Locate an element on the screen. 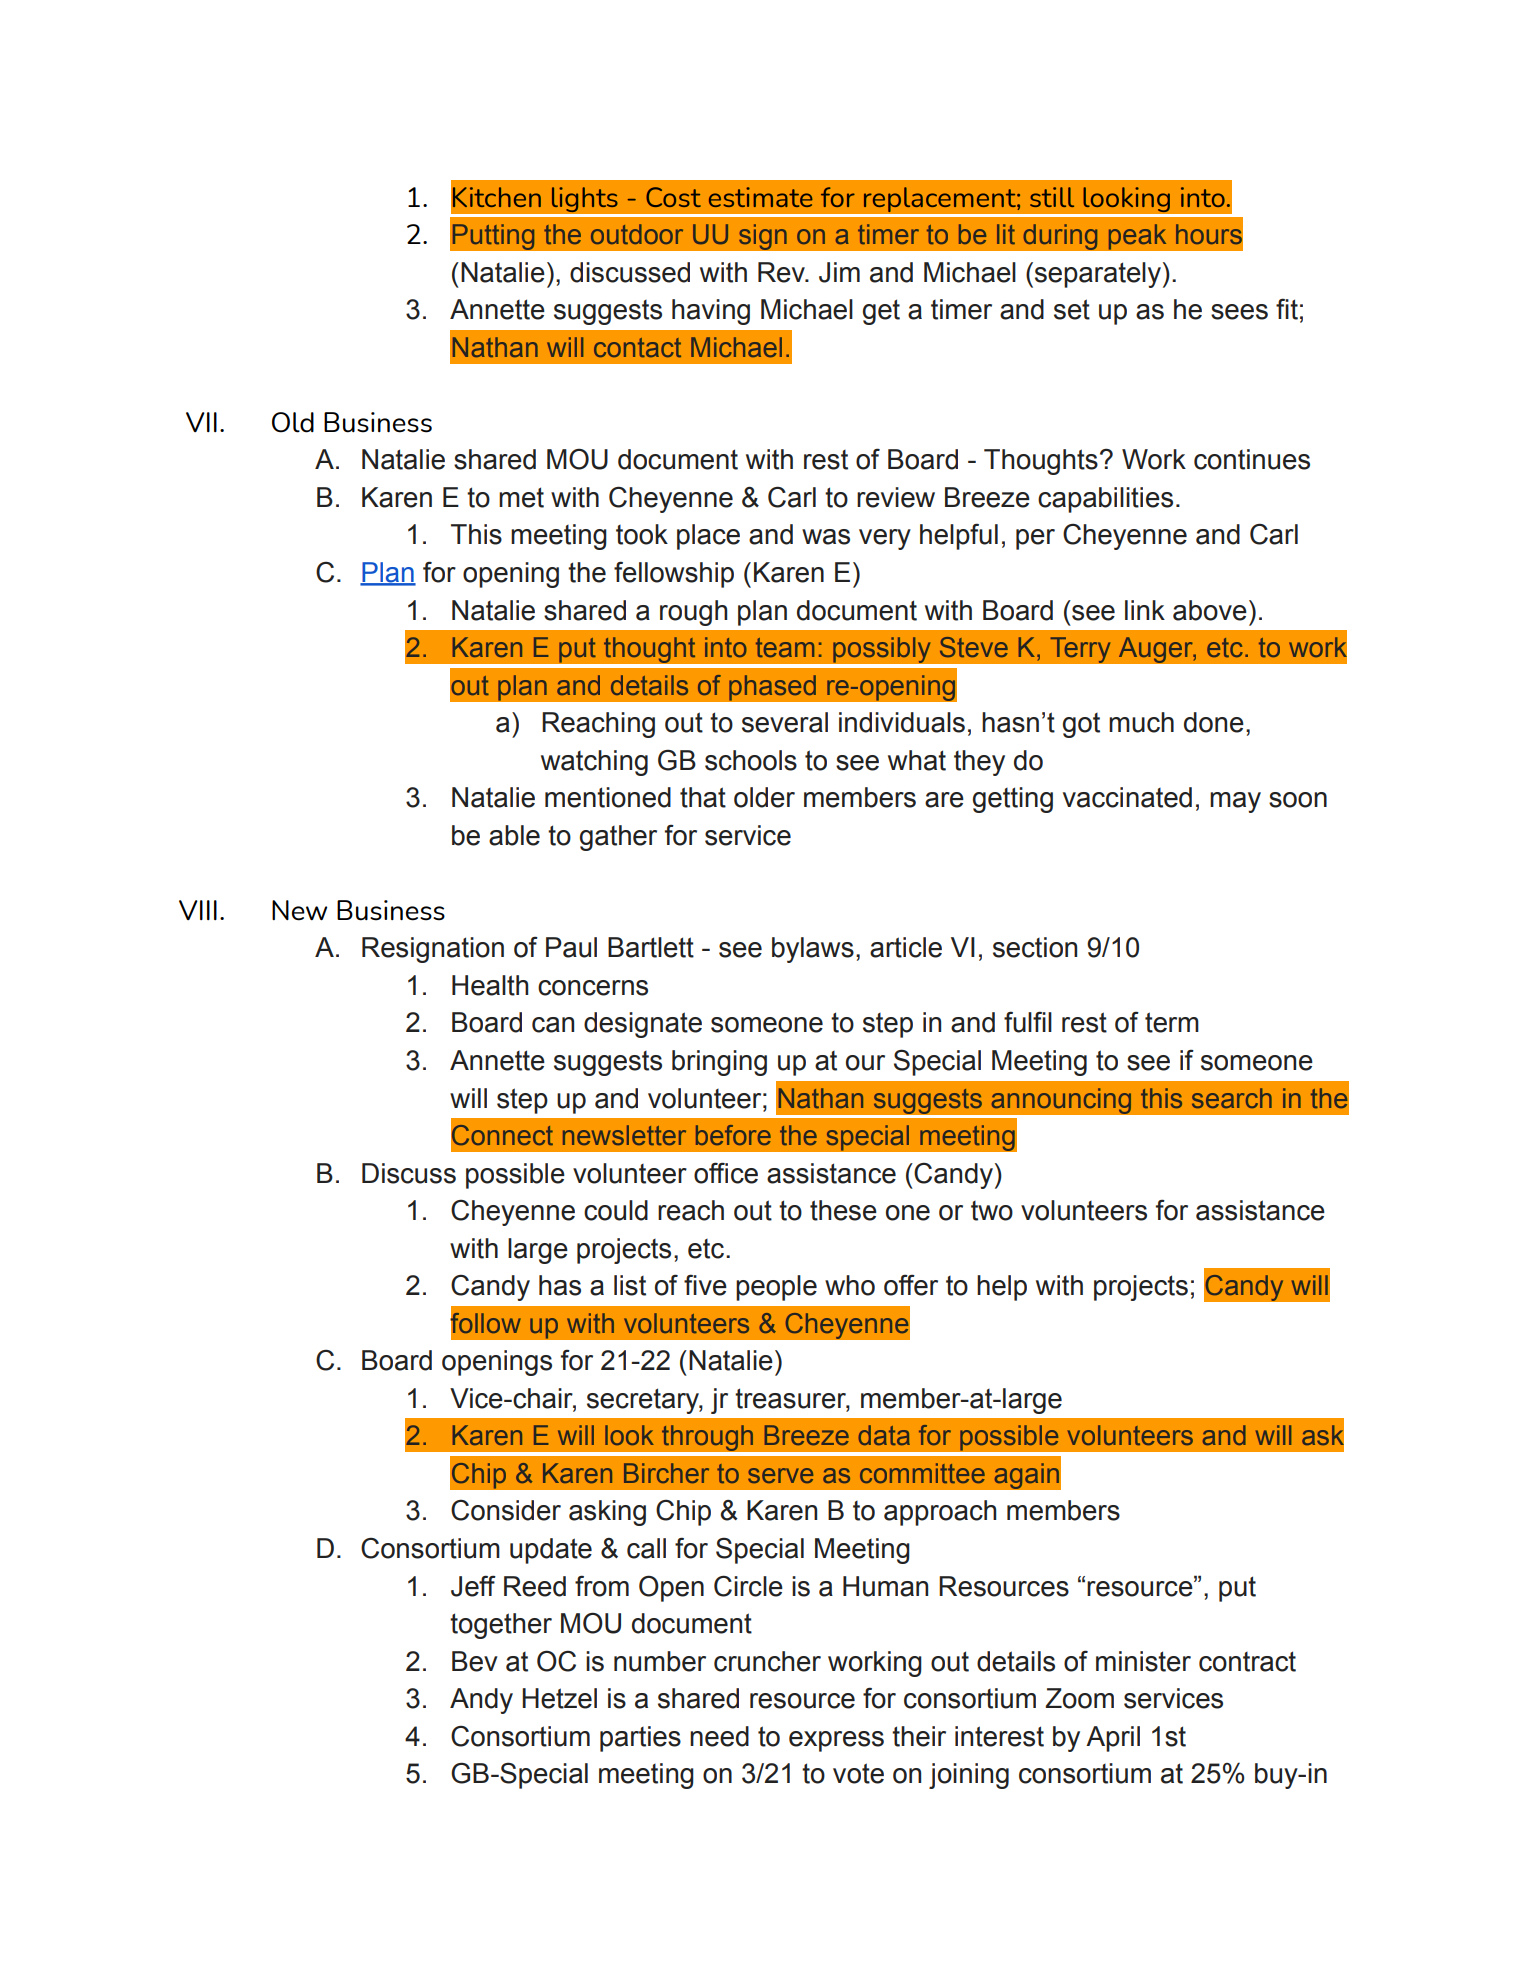 The image size is (1532, 1982). Kitchen is located at coordinates (497, 197).
